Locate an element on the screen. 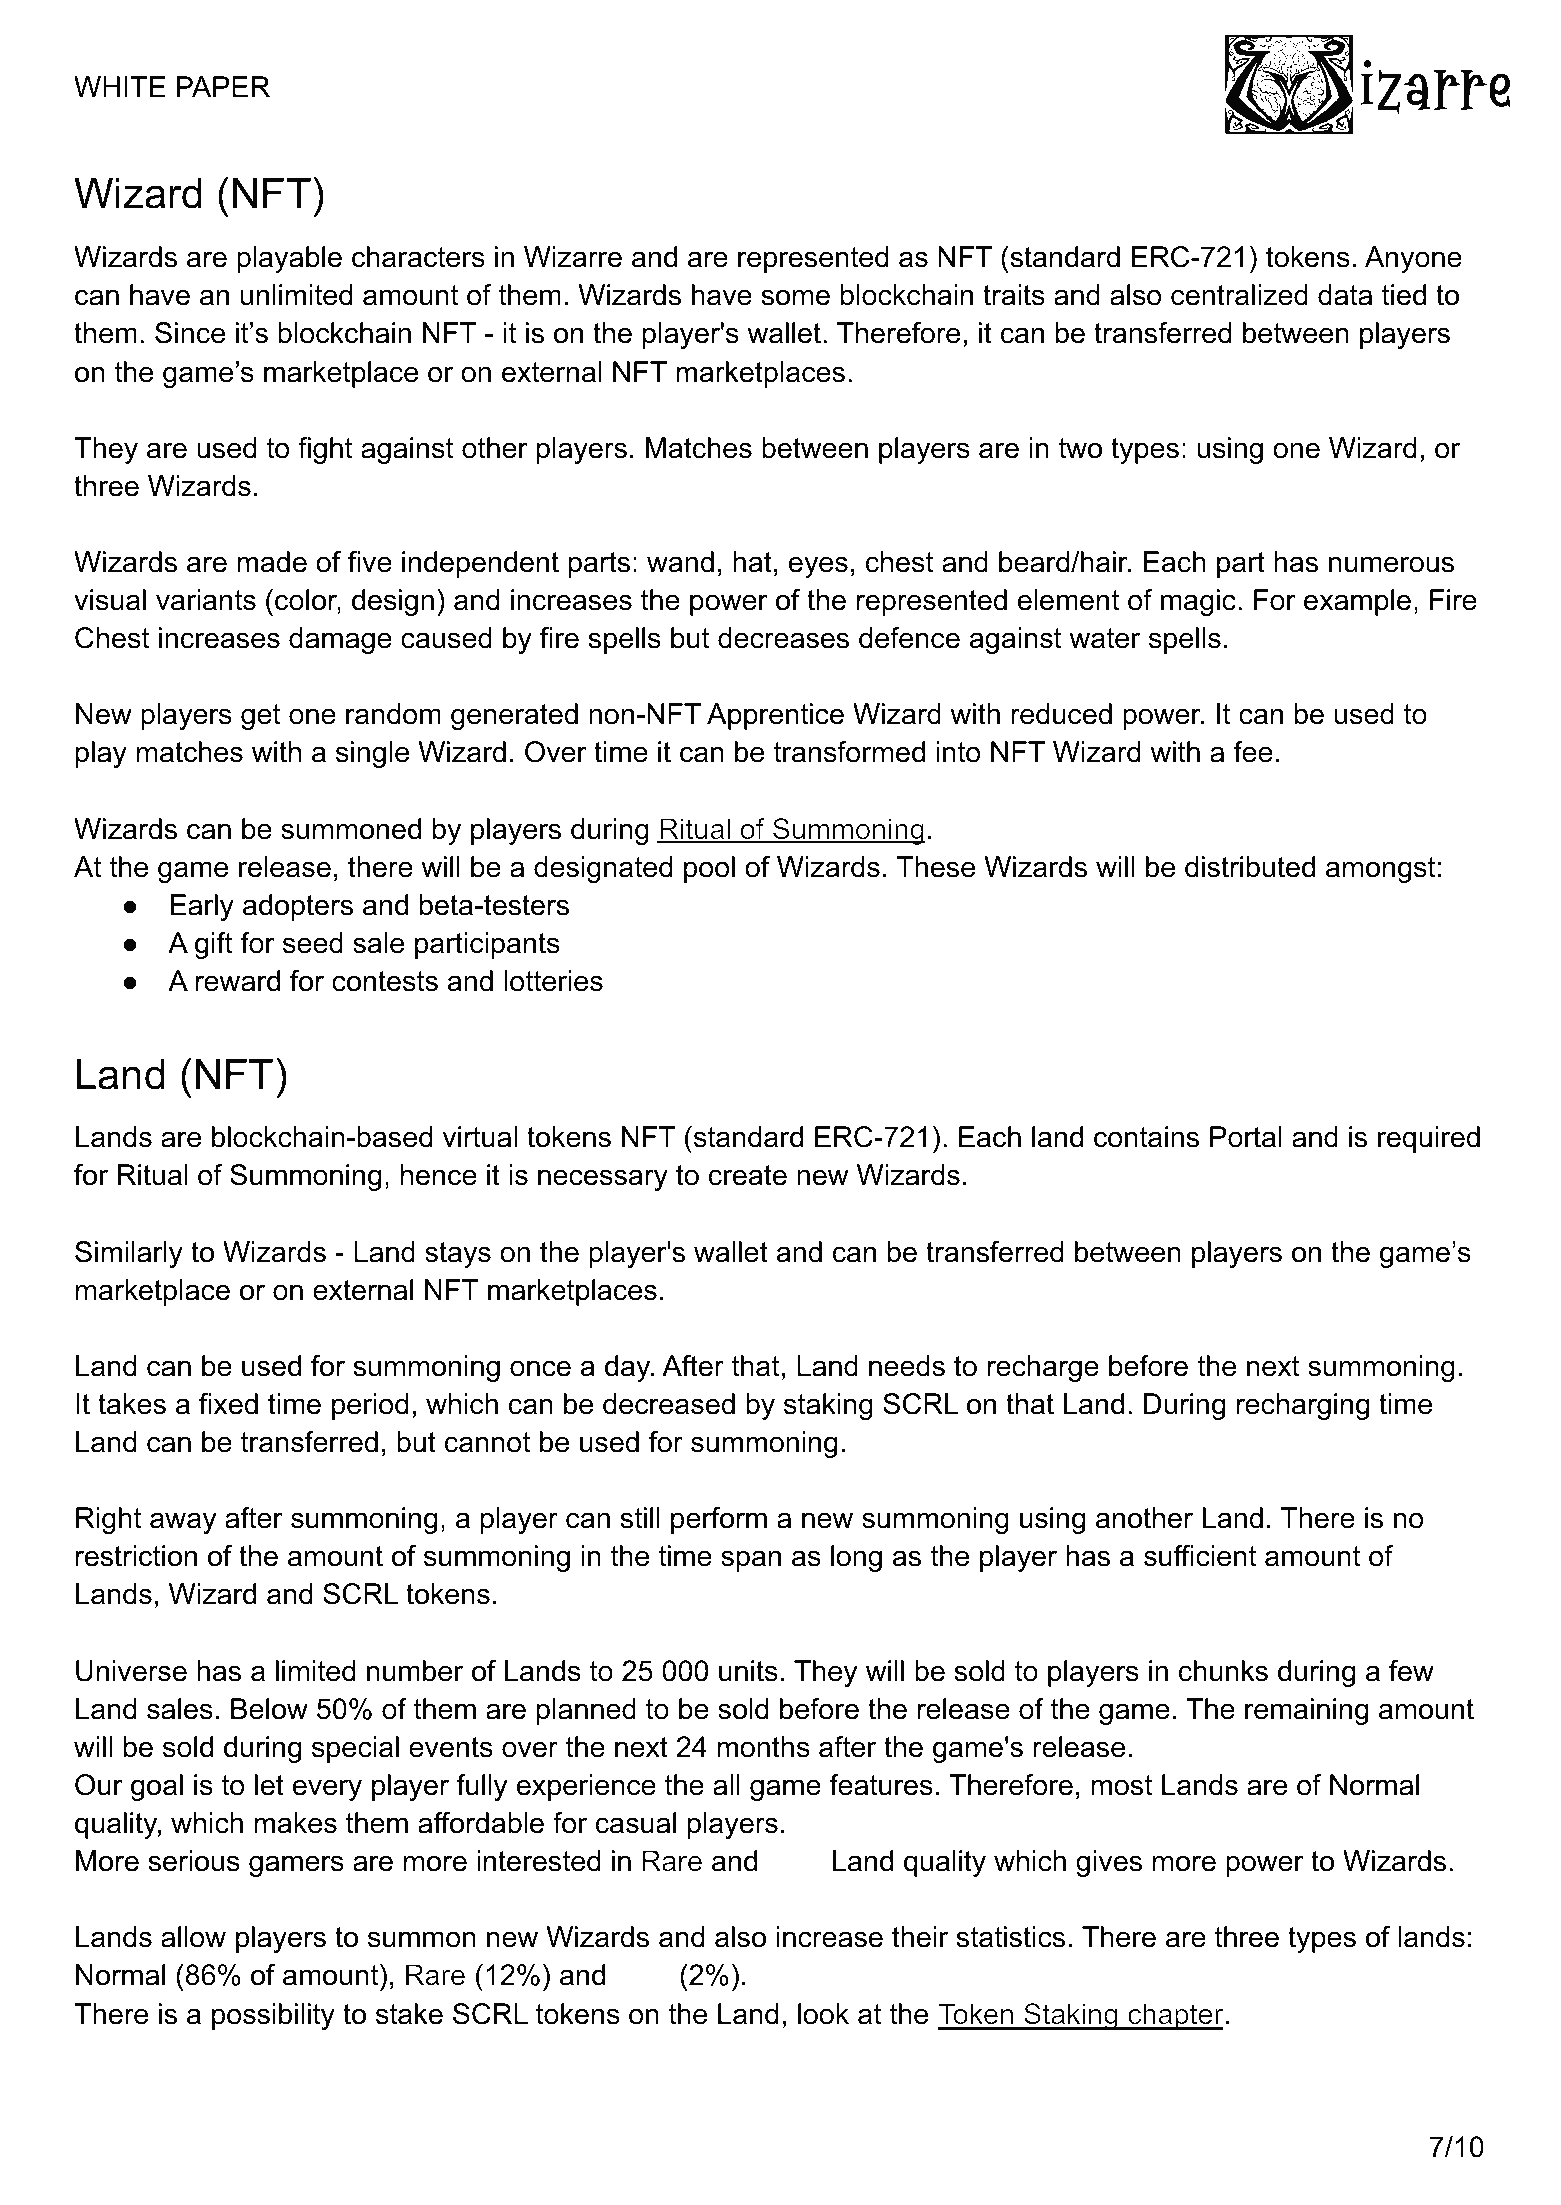  recharging is located at coordinates (1303, 1406).
